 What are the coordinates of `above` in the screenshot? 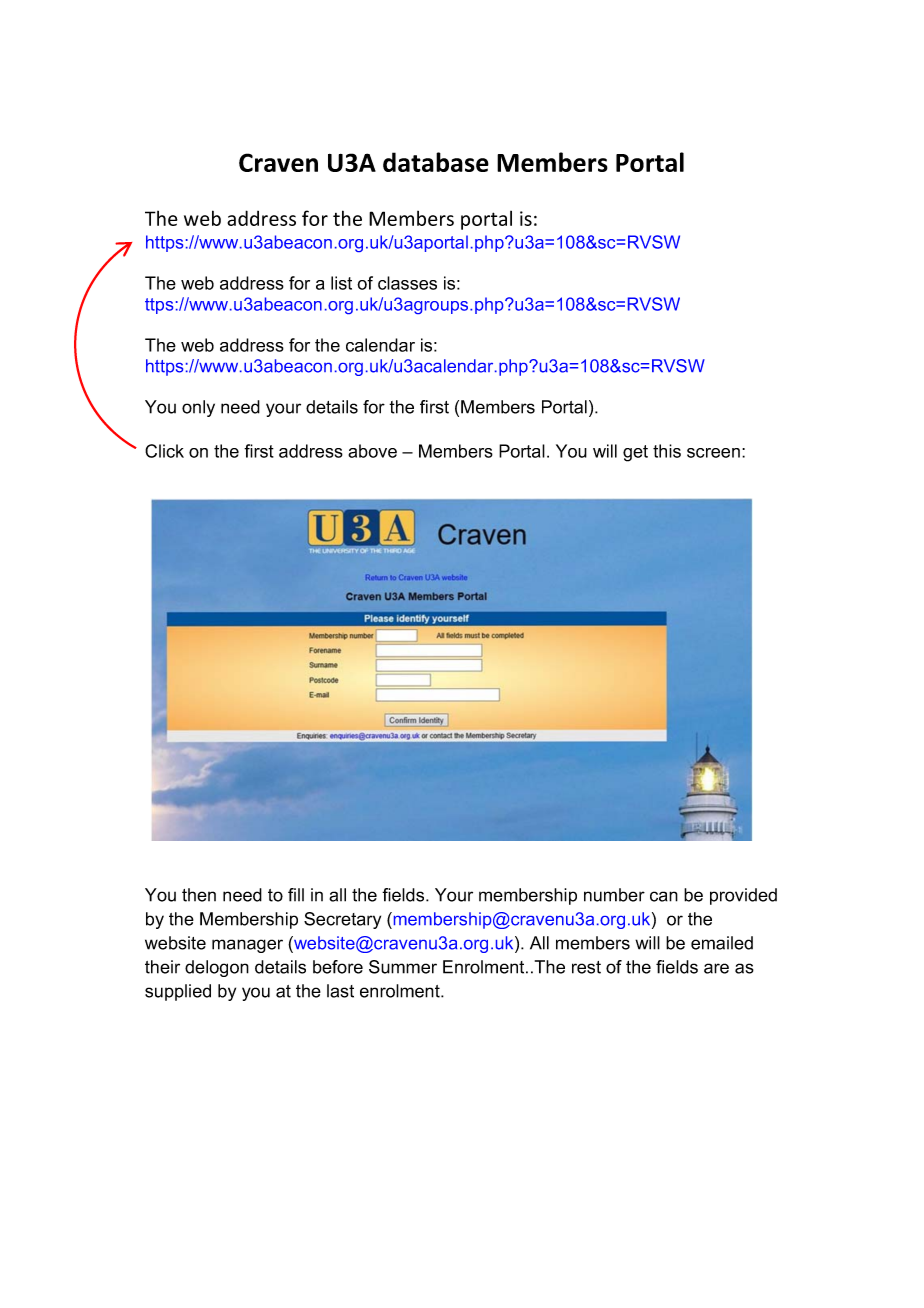 It's located at (372, 451).
